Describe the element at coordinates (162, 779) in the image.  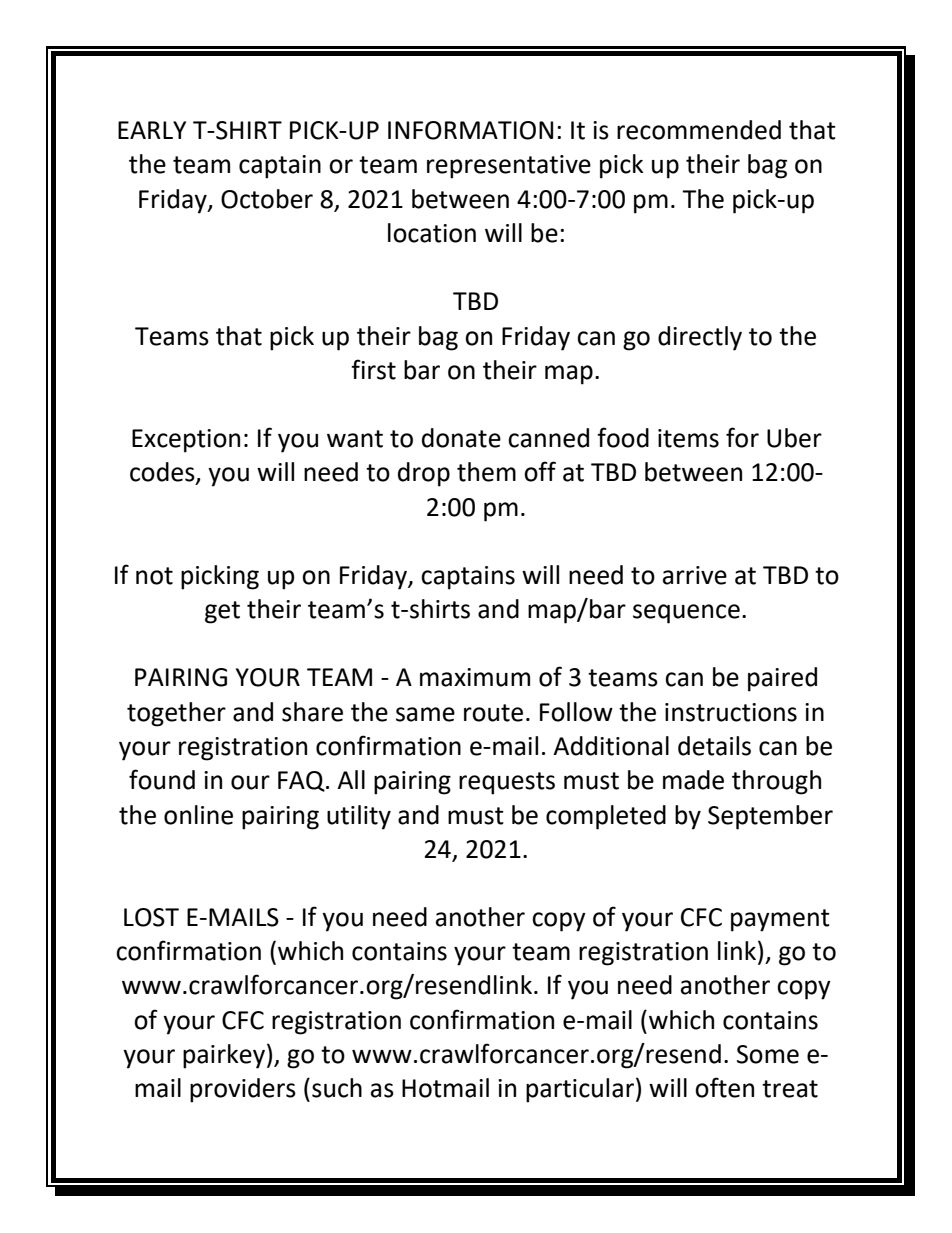
I see `found` at that location.
